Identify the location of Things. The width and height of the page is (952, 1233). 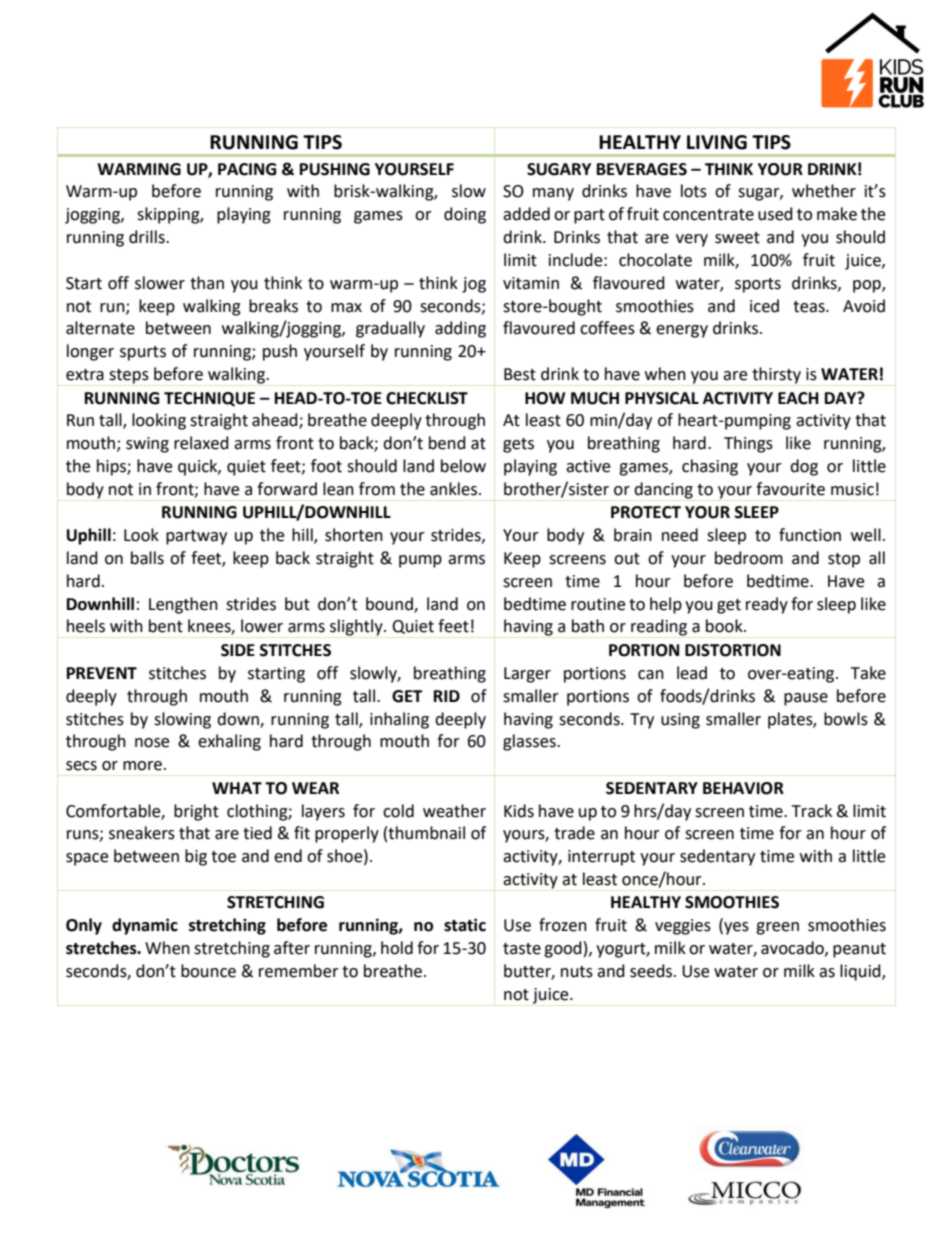
(748, 444).
